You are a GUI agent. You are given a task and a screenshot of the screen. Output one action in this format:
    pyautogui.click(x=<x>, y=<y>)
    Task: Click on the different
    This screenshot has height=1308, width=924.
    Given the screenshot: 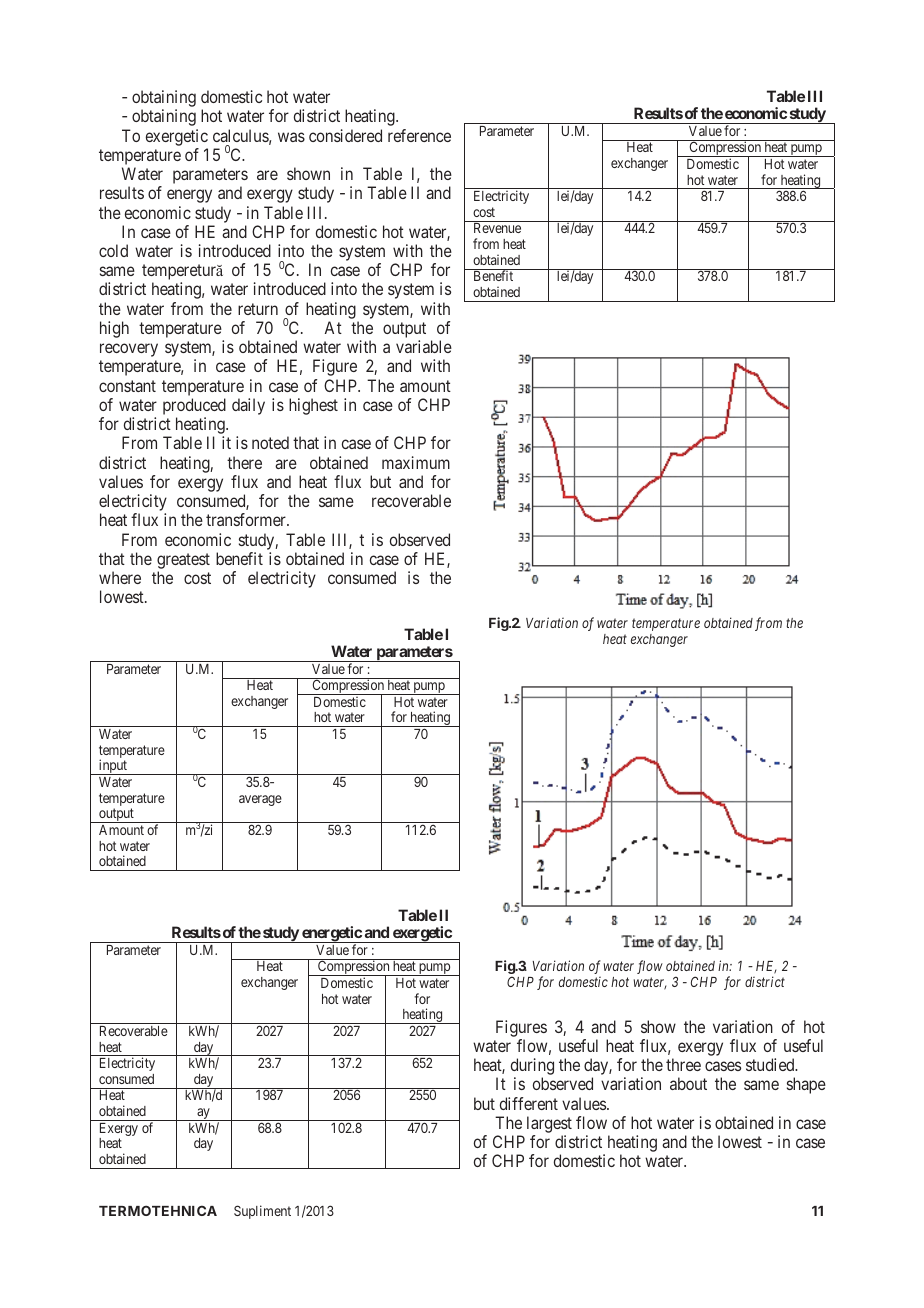 What is the action you would take?
    pyautogui.click(x=529, y=1103)
